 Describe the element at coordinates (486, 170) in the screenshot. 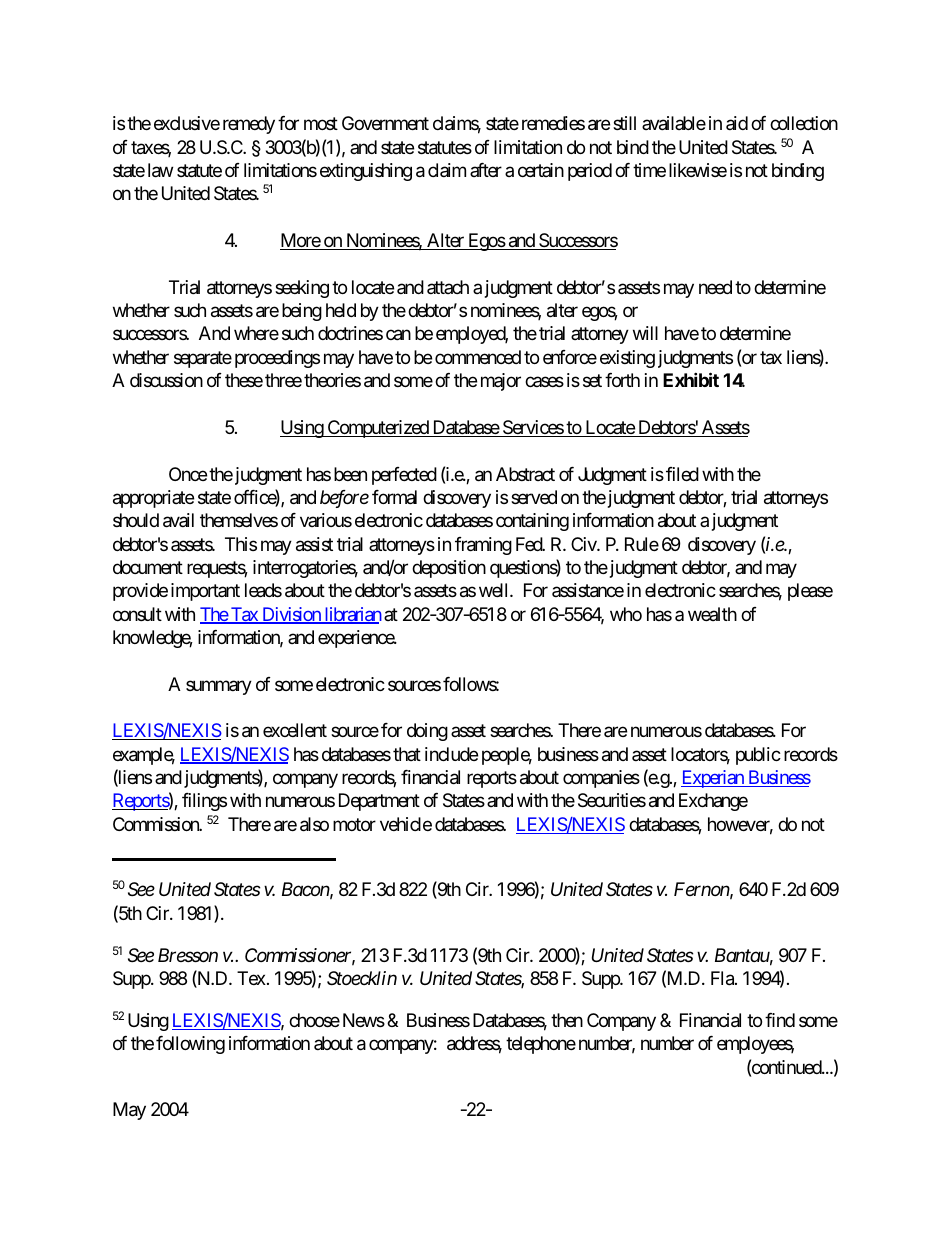

I see `after` at that location.
